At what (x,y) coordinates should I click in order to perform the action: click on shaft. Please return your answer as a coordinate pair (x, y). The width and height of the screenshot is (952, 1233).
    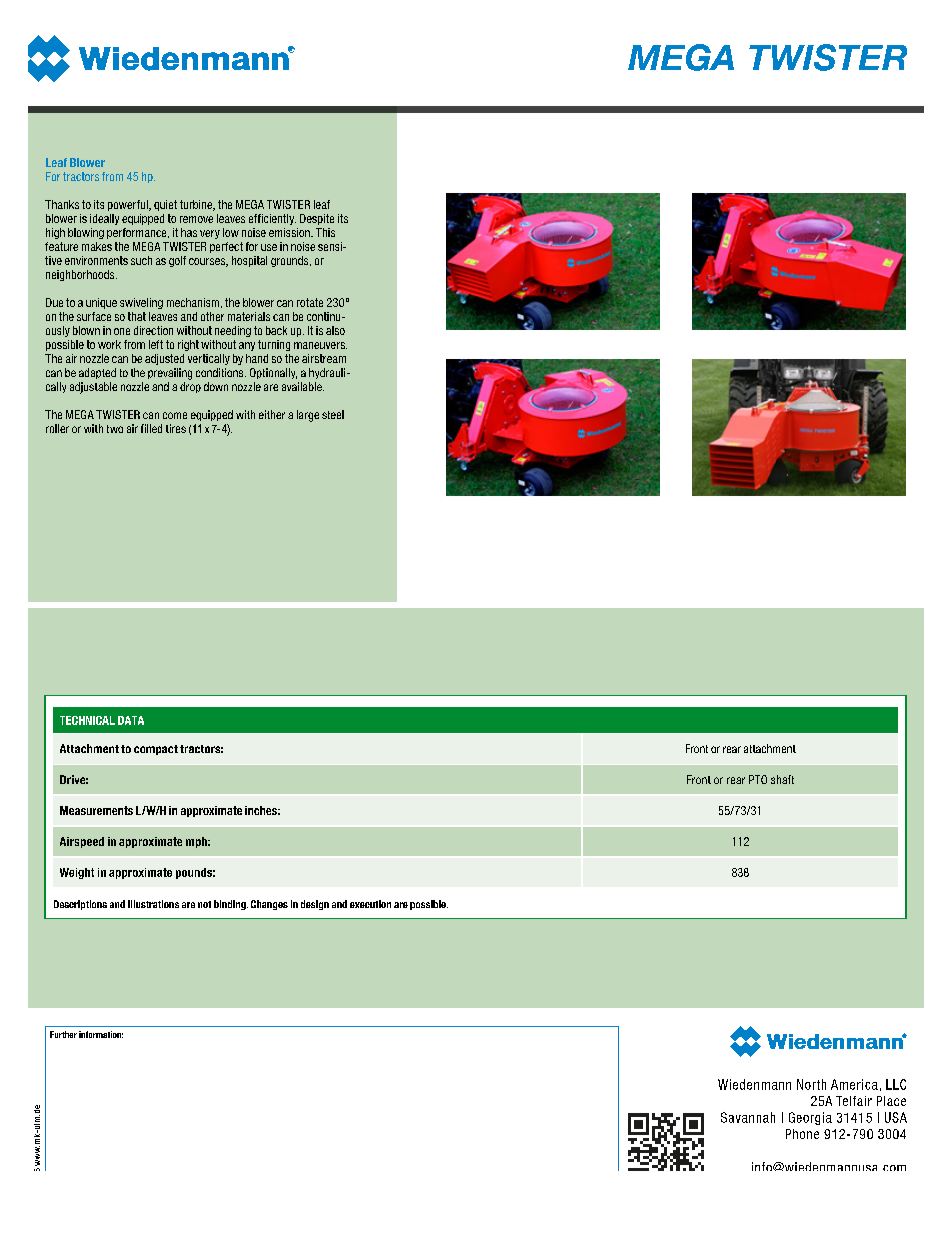
    Looking at the image, I should click on (782, 779).
